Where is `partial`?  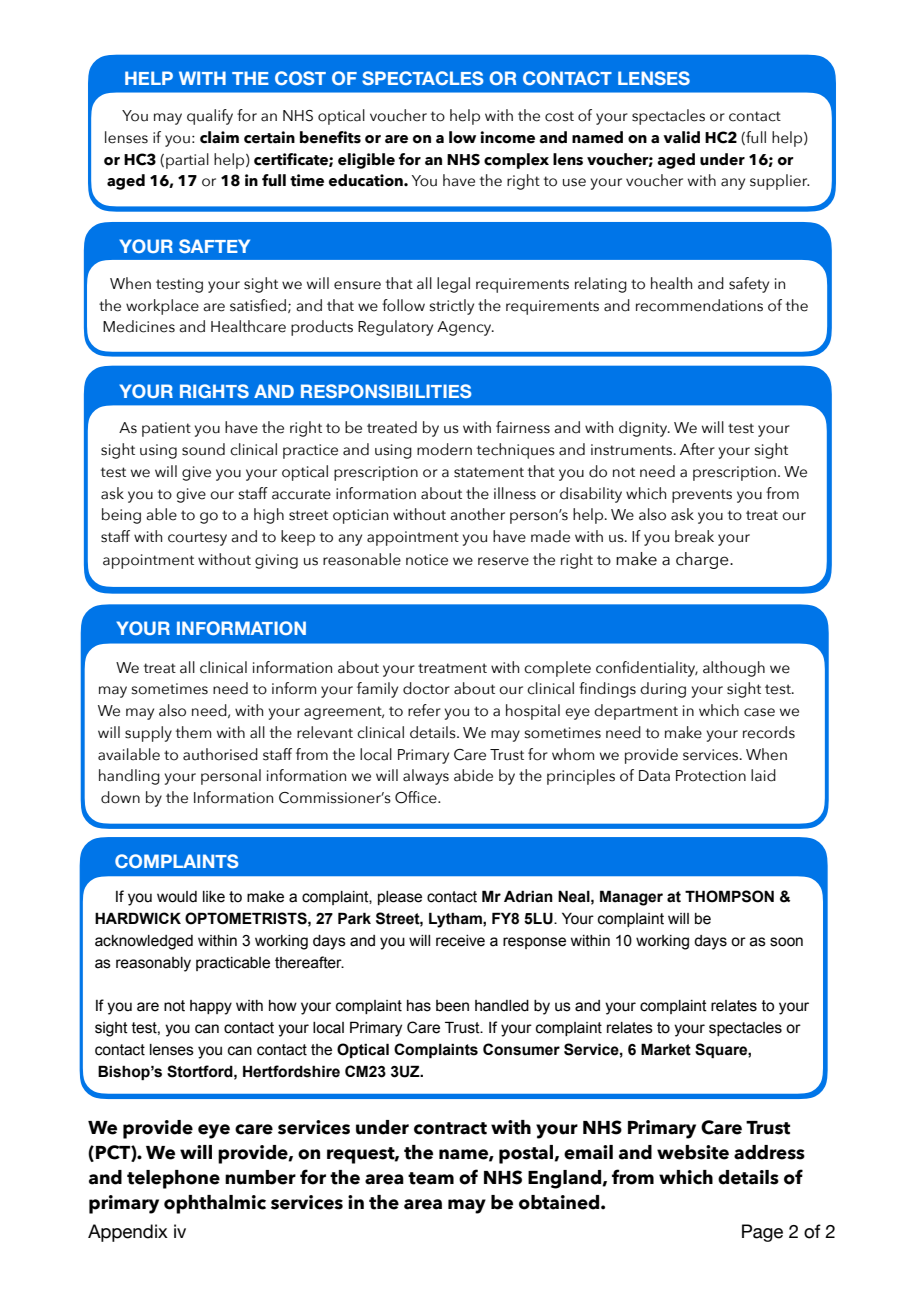
partial is located at coordinates (187, 161).
